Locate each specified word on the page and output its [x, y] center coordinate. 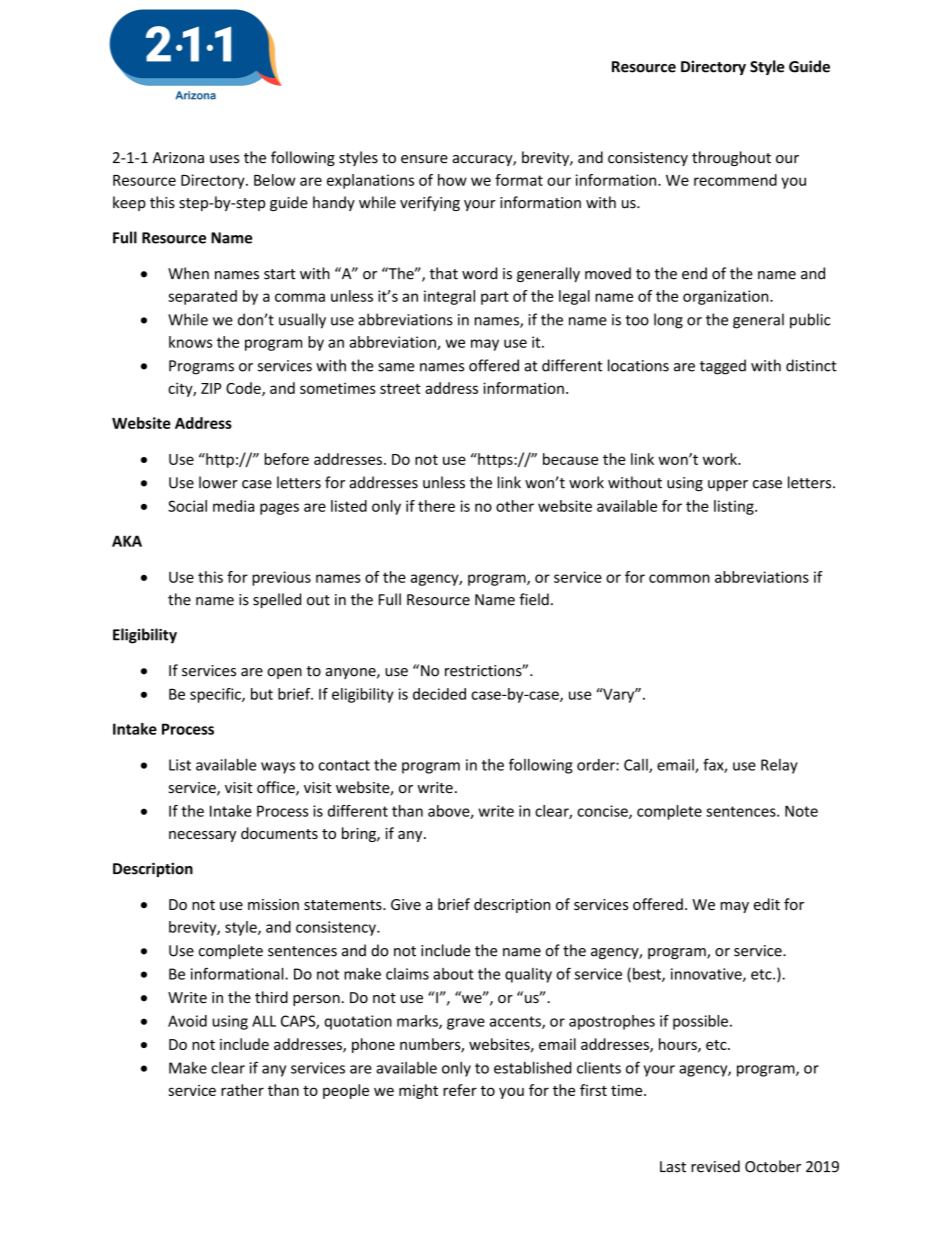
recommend [735, 180]
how [452, 180]
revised [715, 1166]
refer [460, 1090]
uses [224, 159]
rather [242, 1090]
